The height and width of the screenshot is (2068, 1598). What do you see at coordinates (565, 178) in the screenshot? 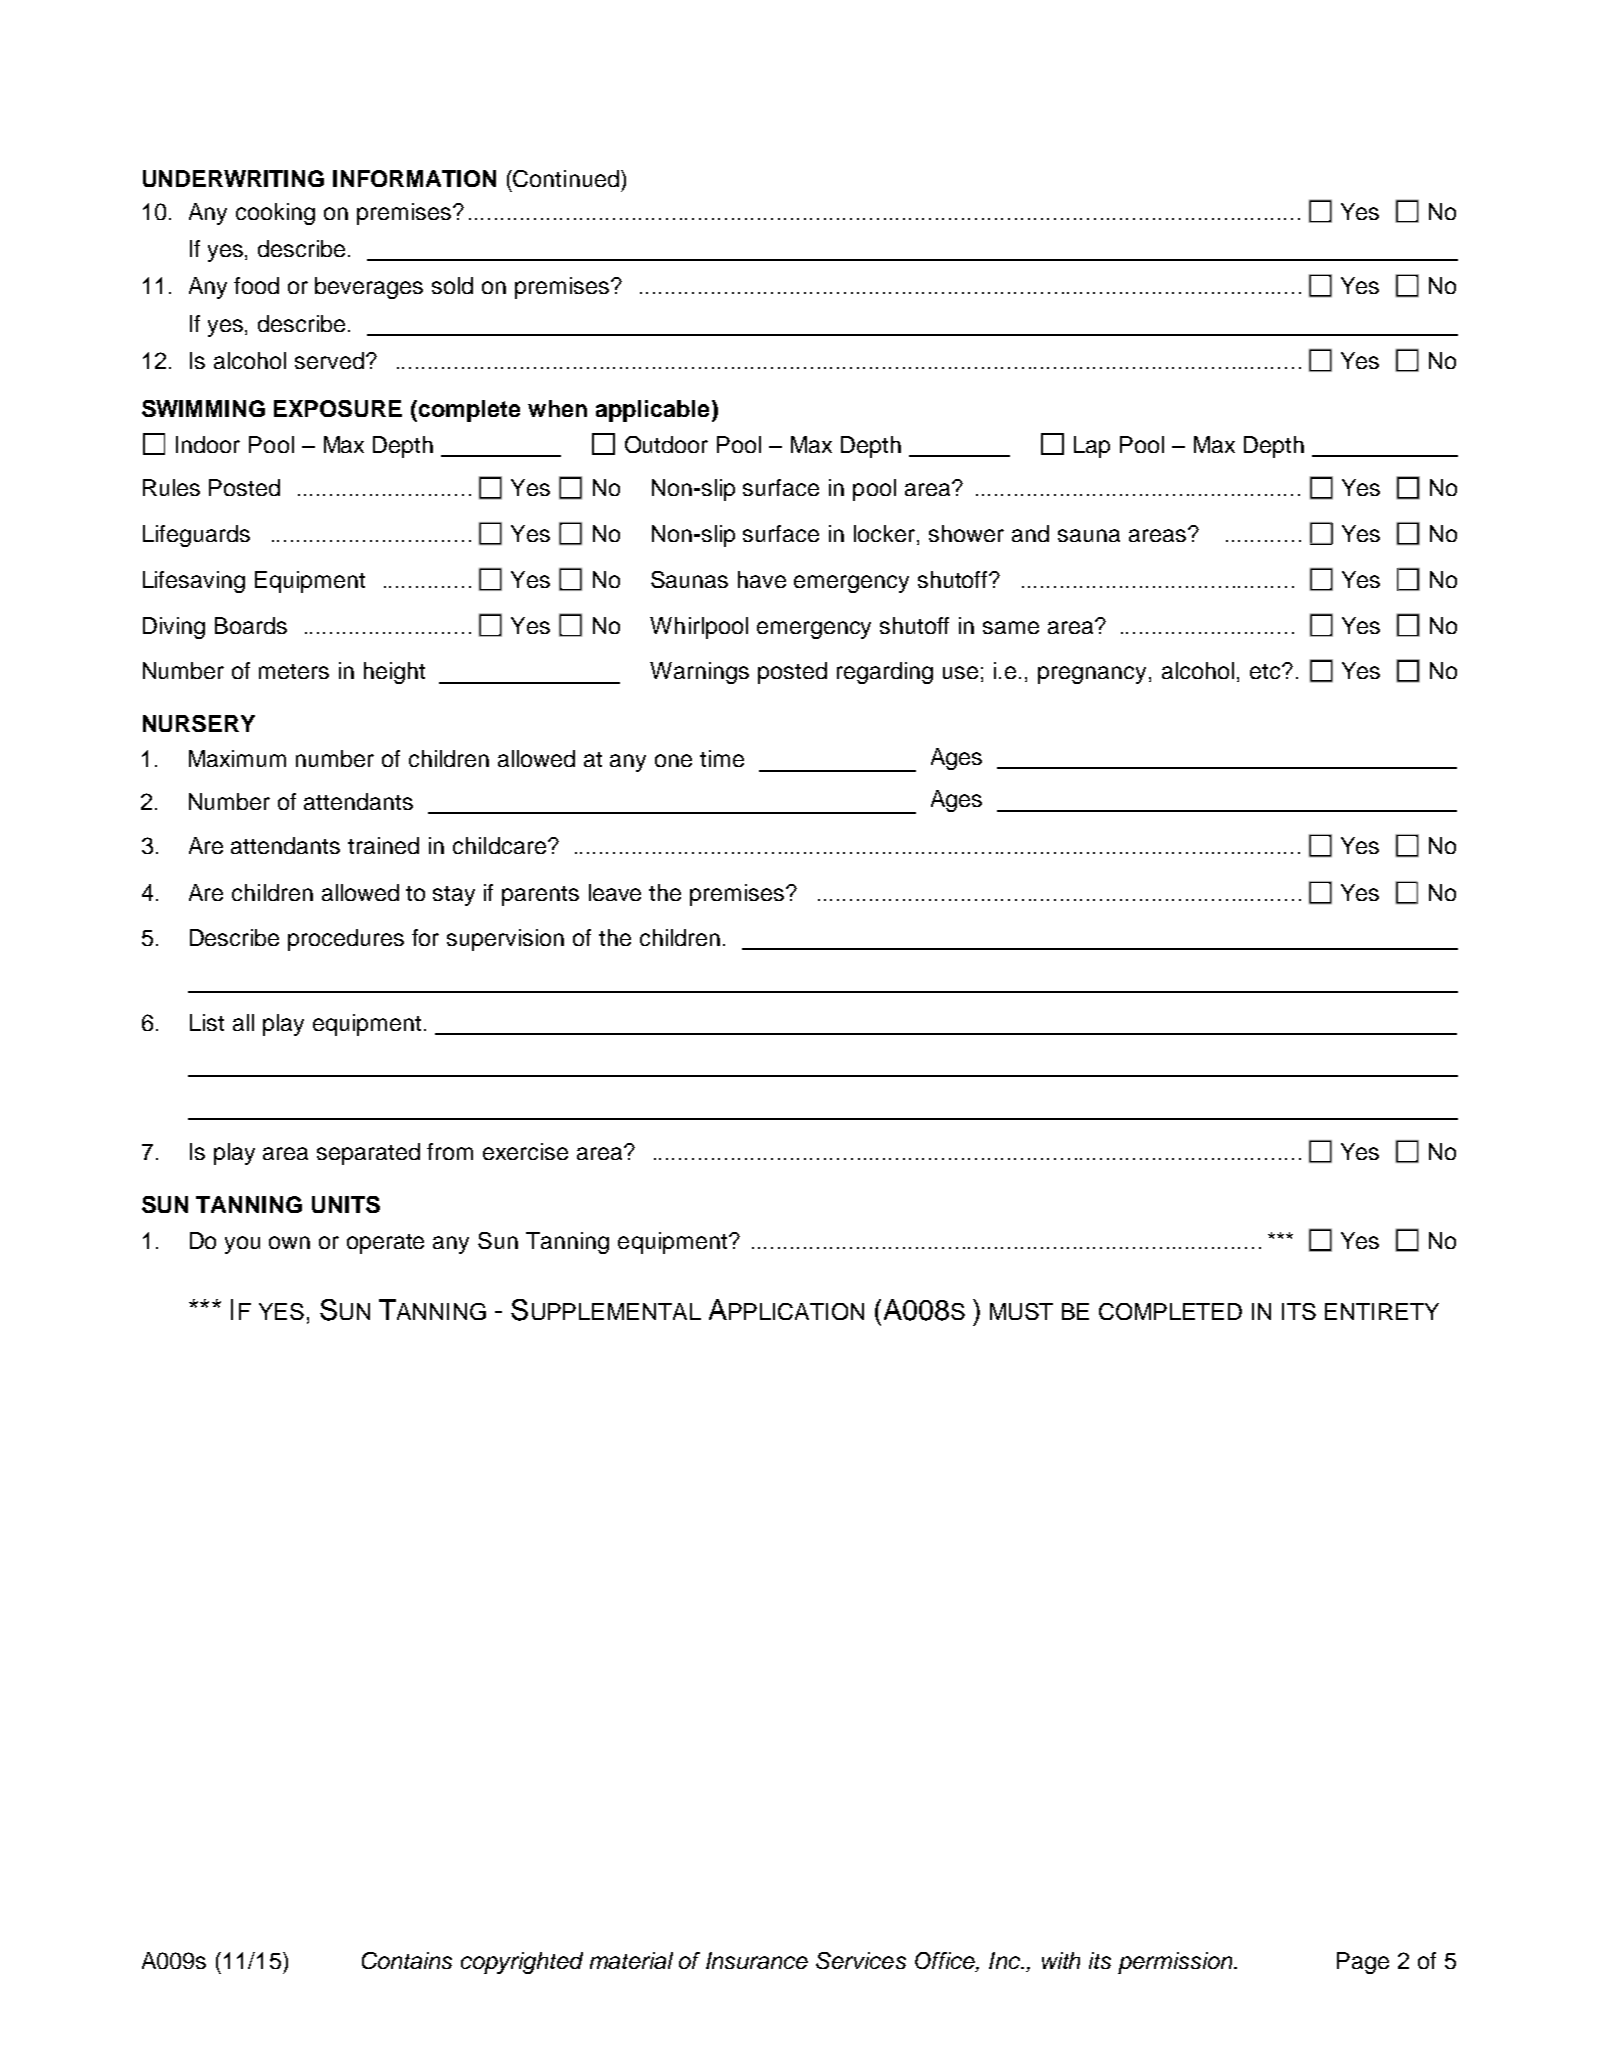
I see `Continued` at bounding box center [565, 178].
